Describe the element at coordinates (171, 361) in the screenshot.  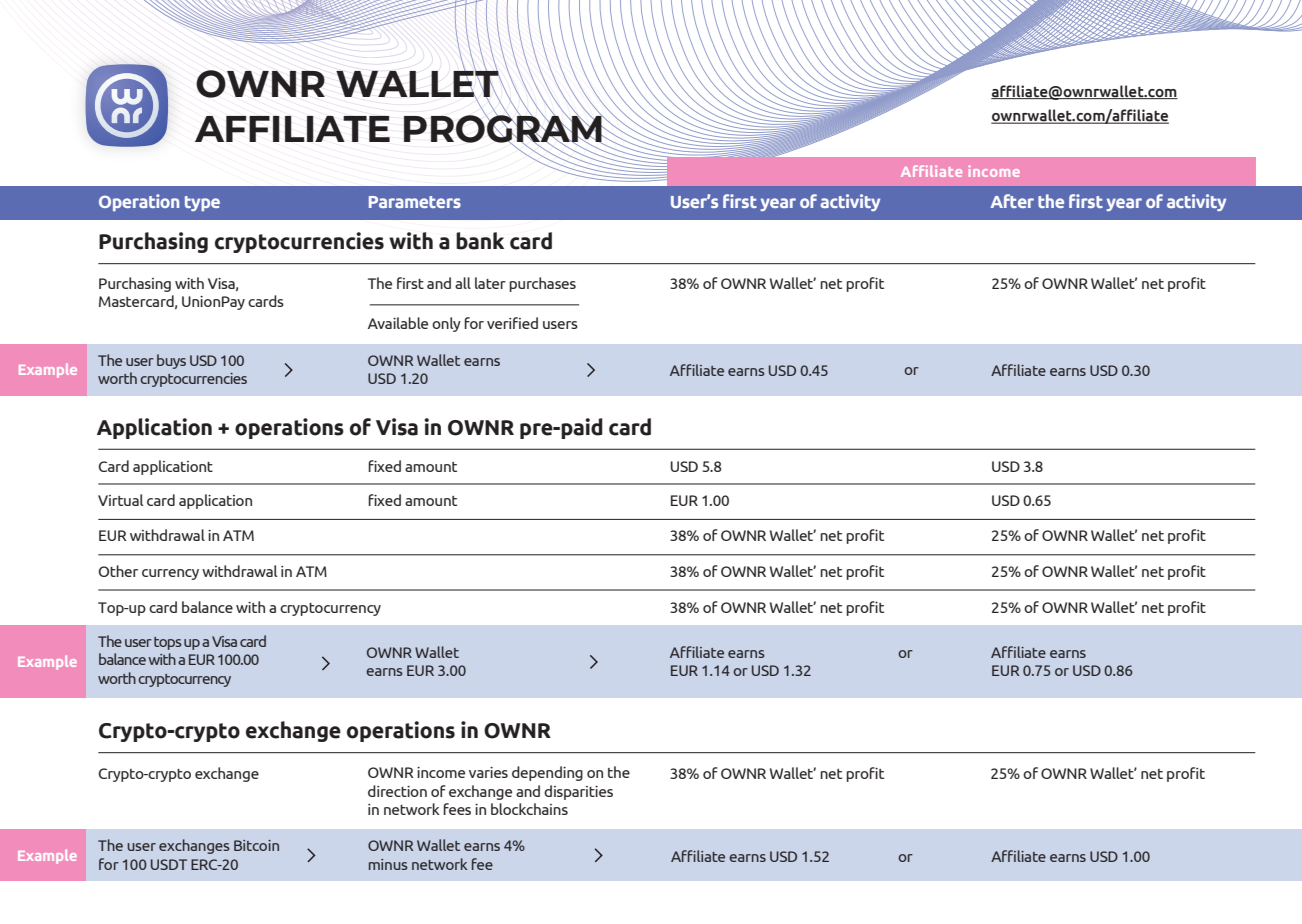
I see `buys` at that location.
